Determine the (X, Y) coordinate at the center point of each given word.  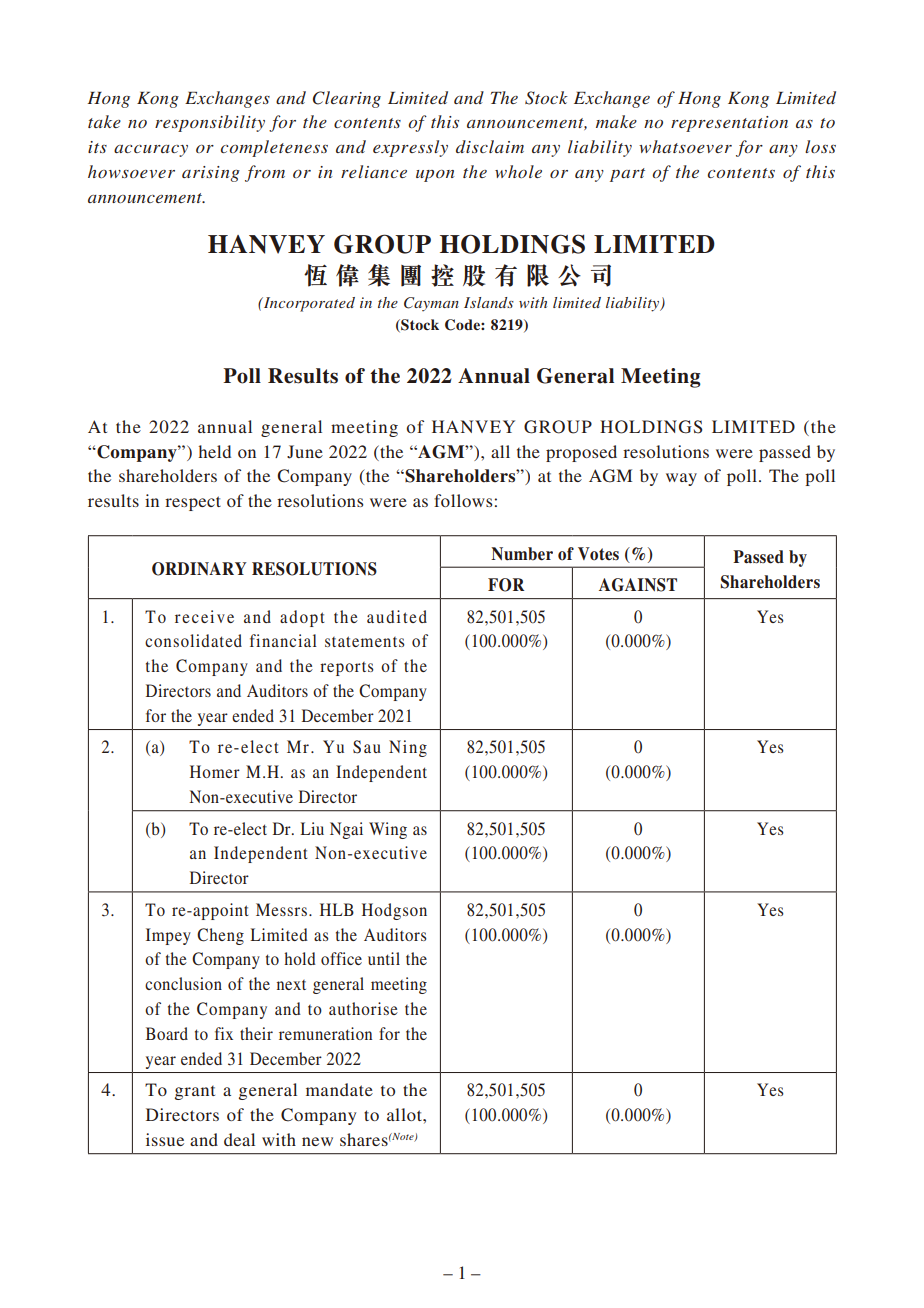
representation (729, 124)
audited (397, 616)
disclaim (490, 146)
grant (195, 1093)
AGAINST (638, 585)
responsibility (210, 123)
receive (204, 616)
